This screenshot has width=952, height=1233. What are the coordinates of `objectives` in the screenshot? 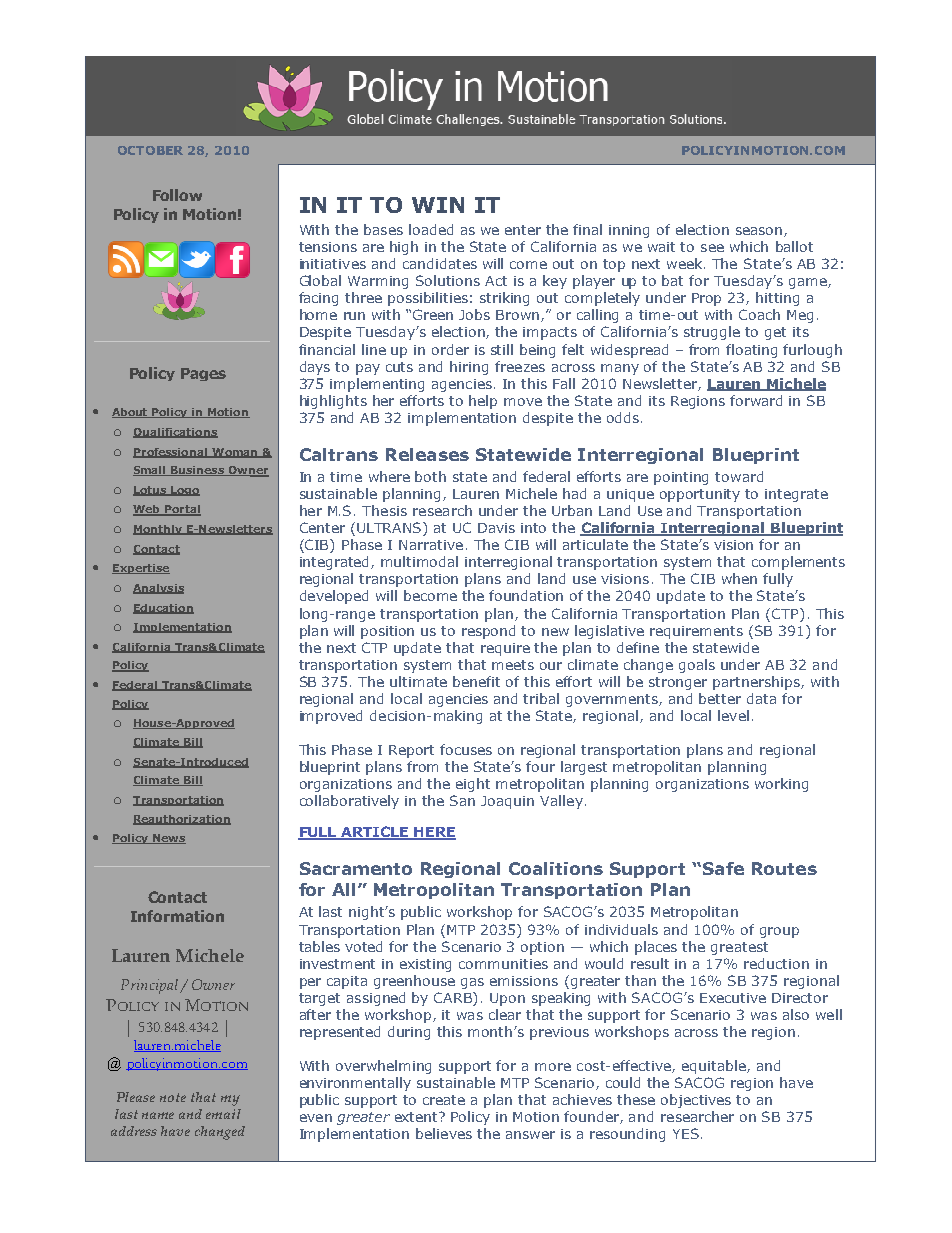 It's located at (696, 1101).
